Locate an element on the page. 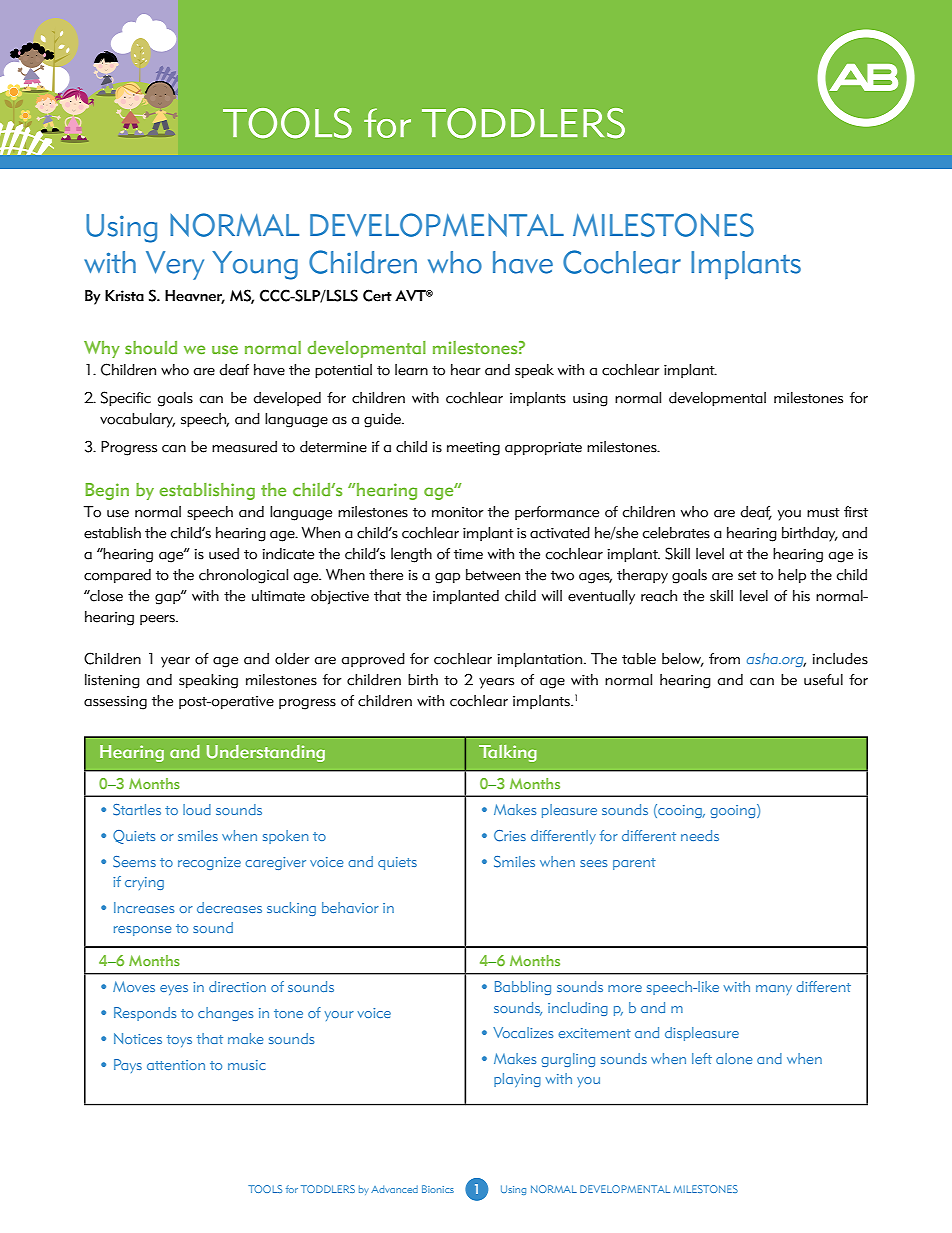 This page has width=952, height=1233. TOOLS is located at coordinates (265, 1189).
